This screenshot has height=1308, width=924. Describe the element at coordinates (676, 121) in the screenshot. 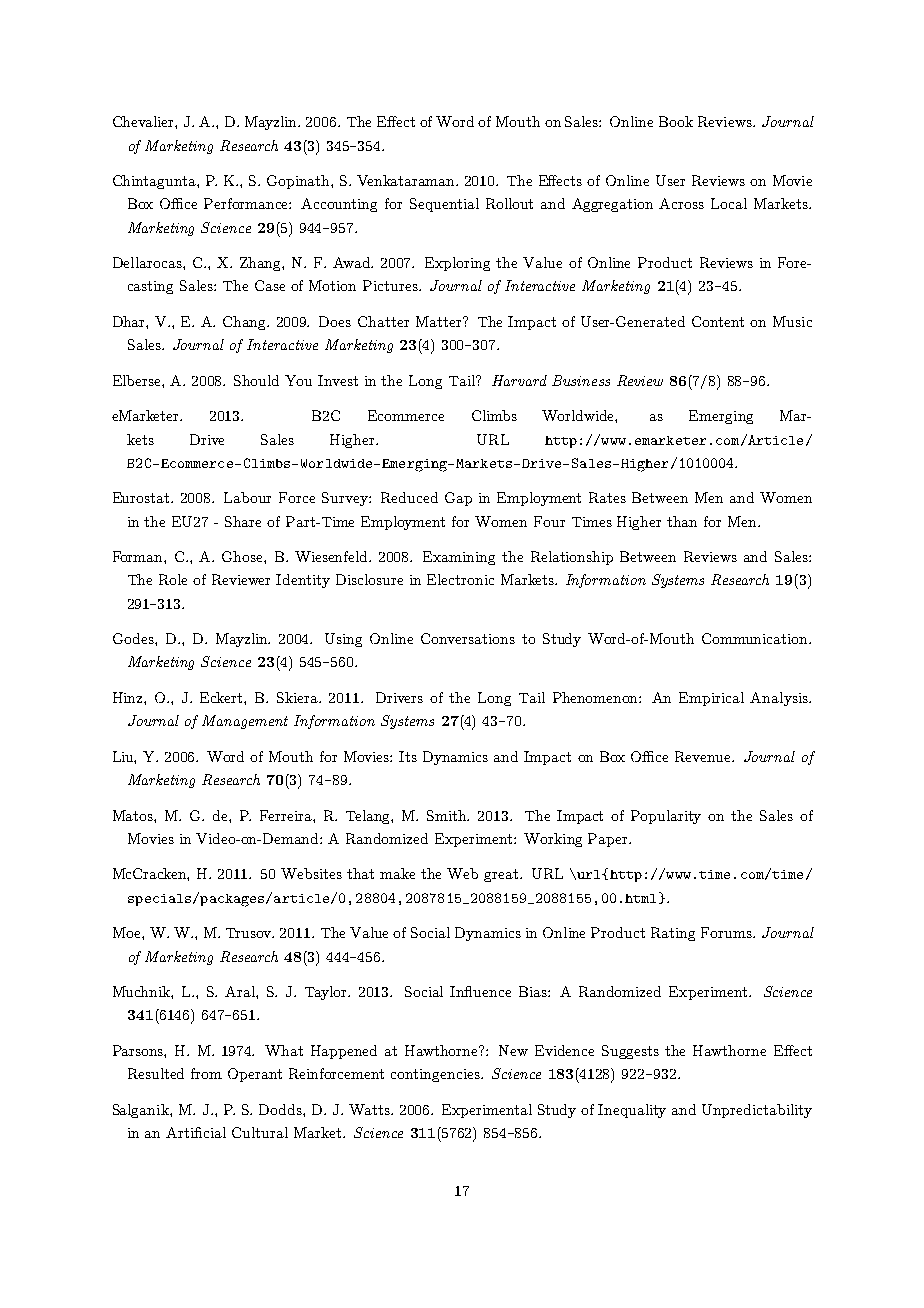

I see `Book` at that location.
